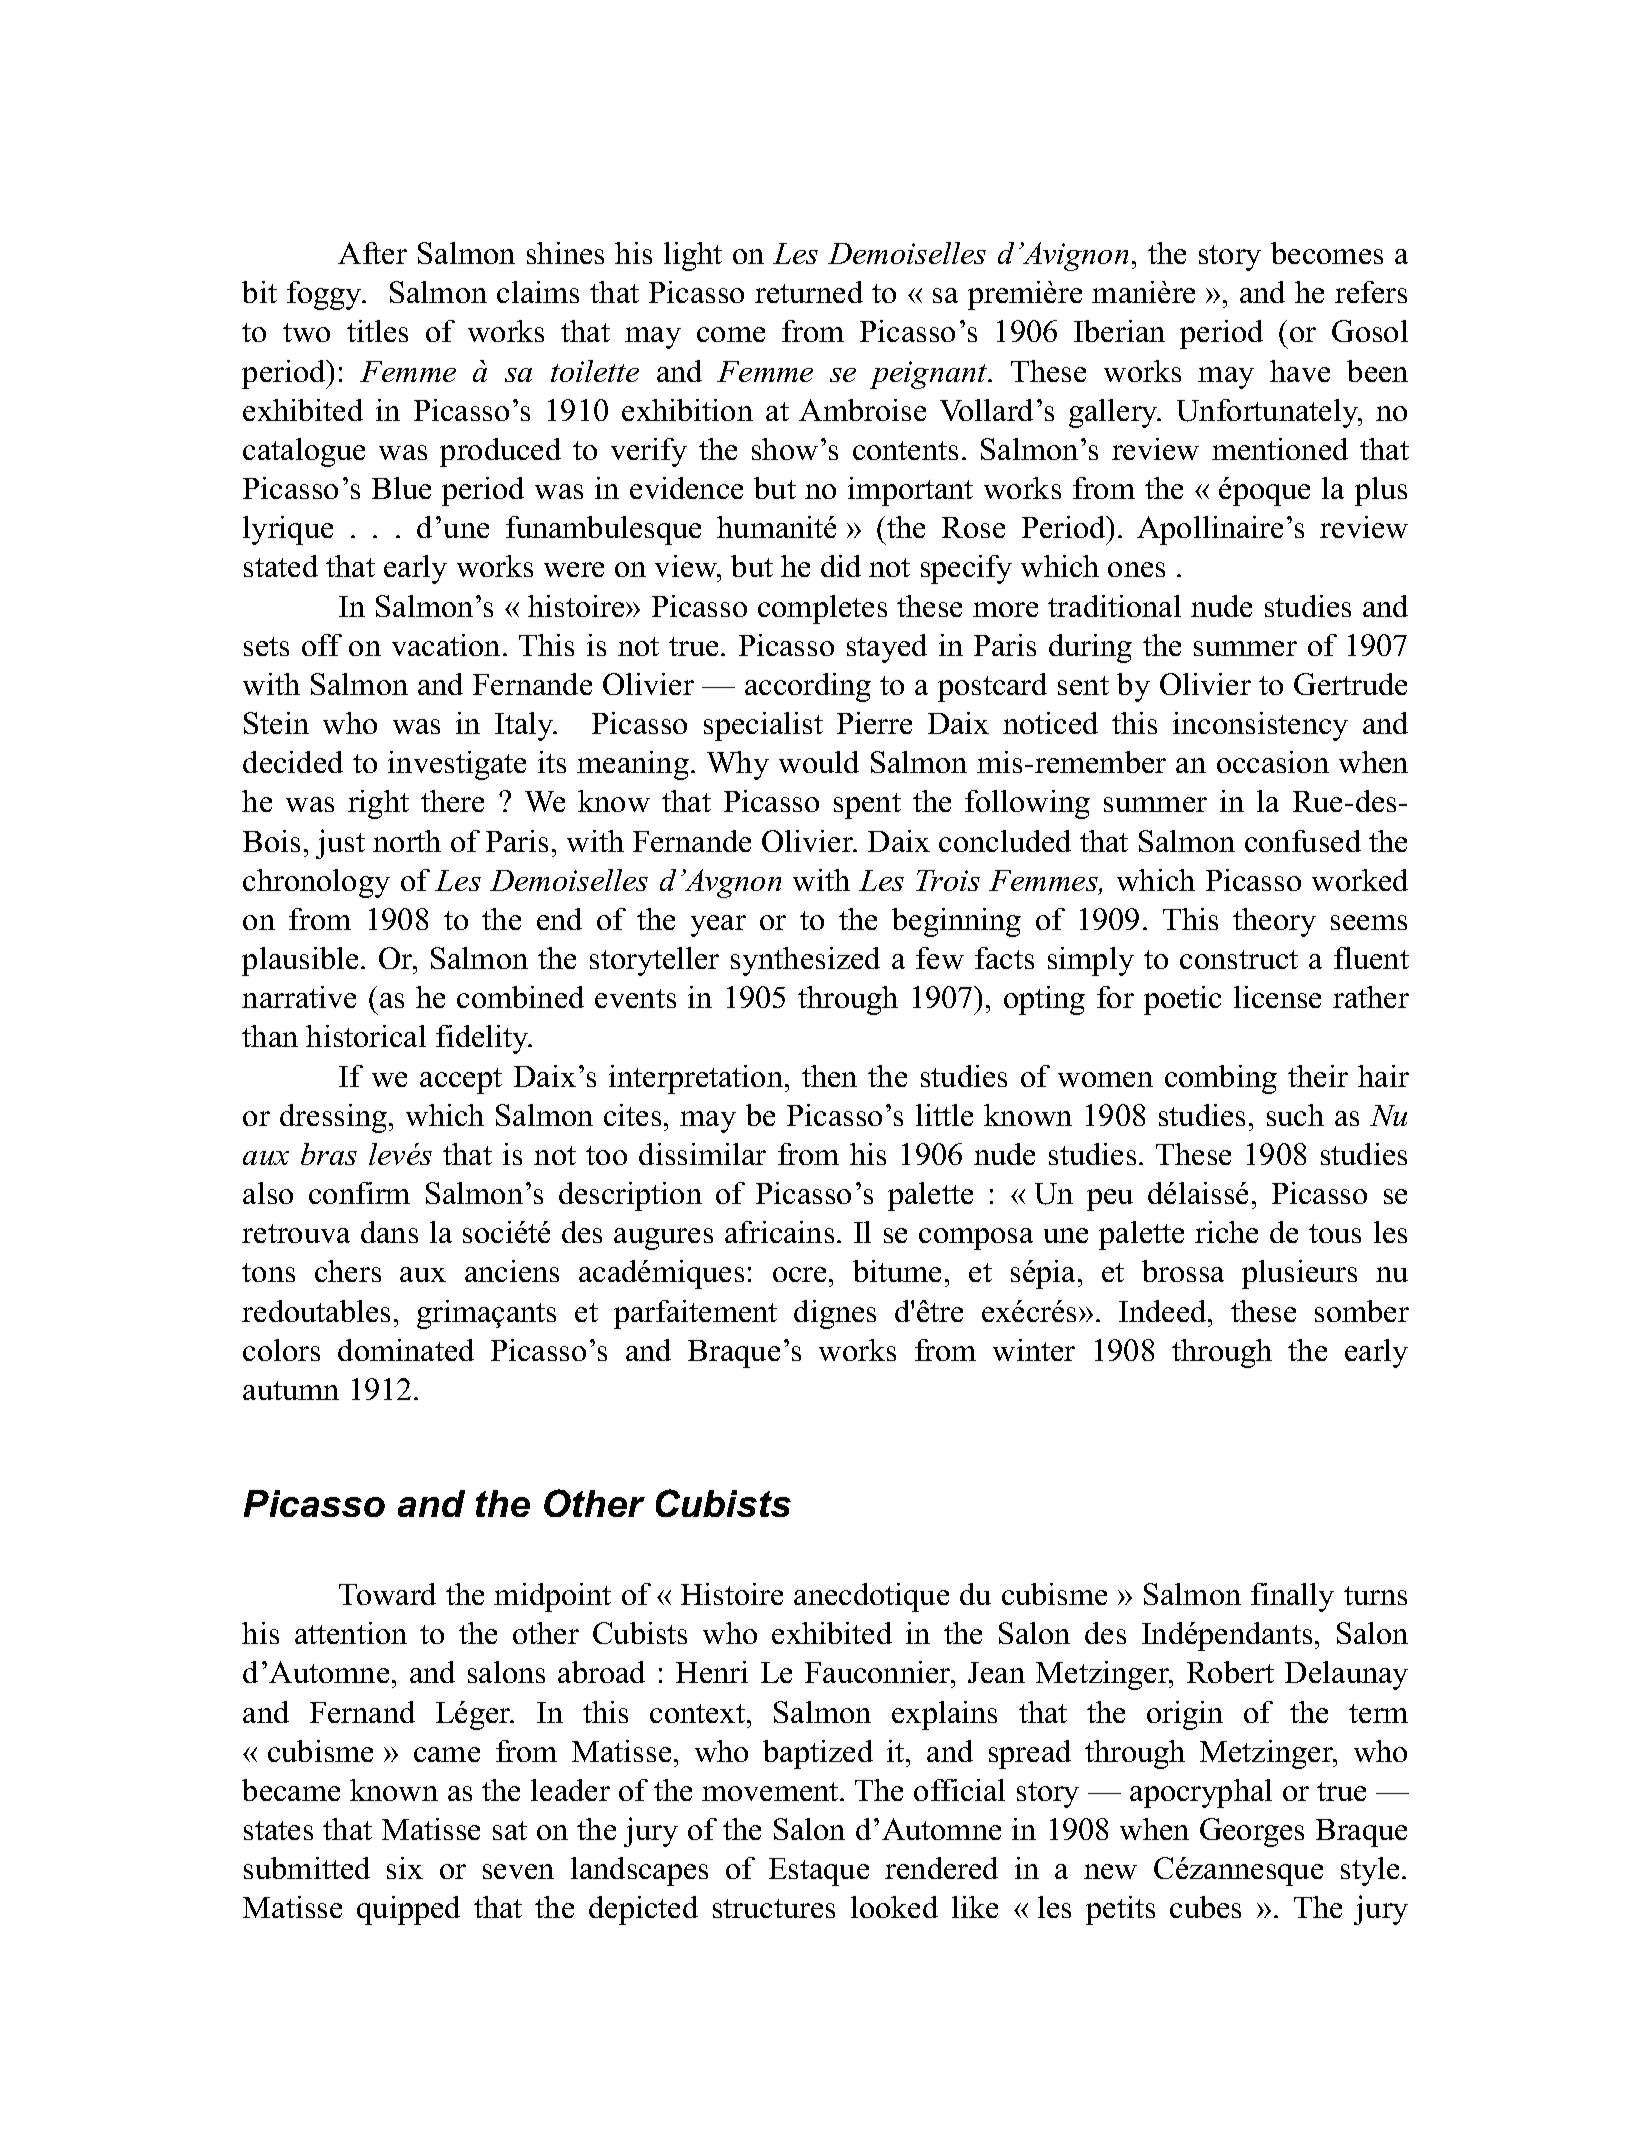 The image size is (1652, 2138). I want to click on six, so click(405, 1868).
